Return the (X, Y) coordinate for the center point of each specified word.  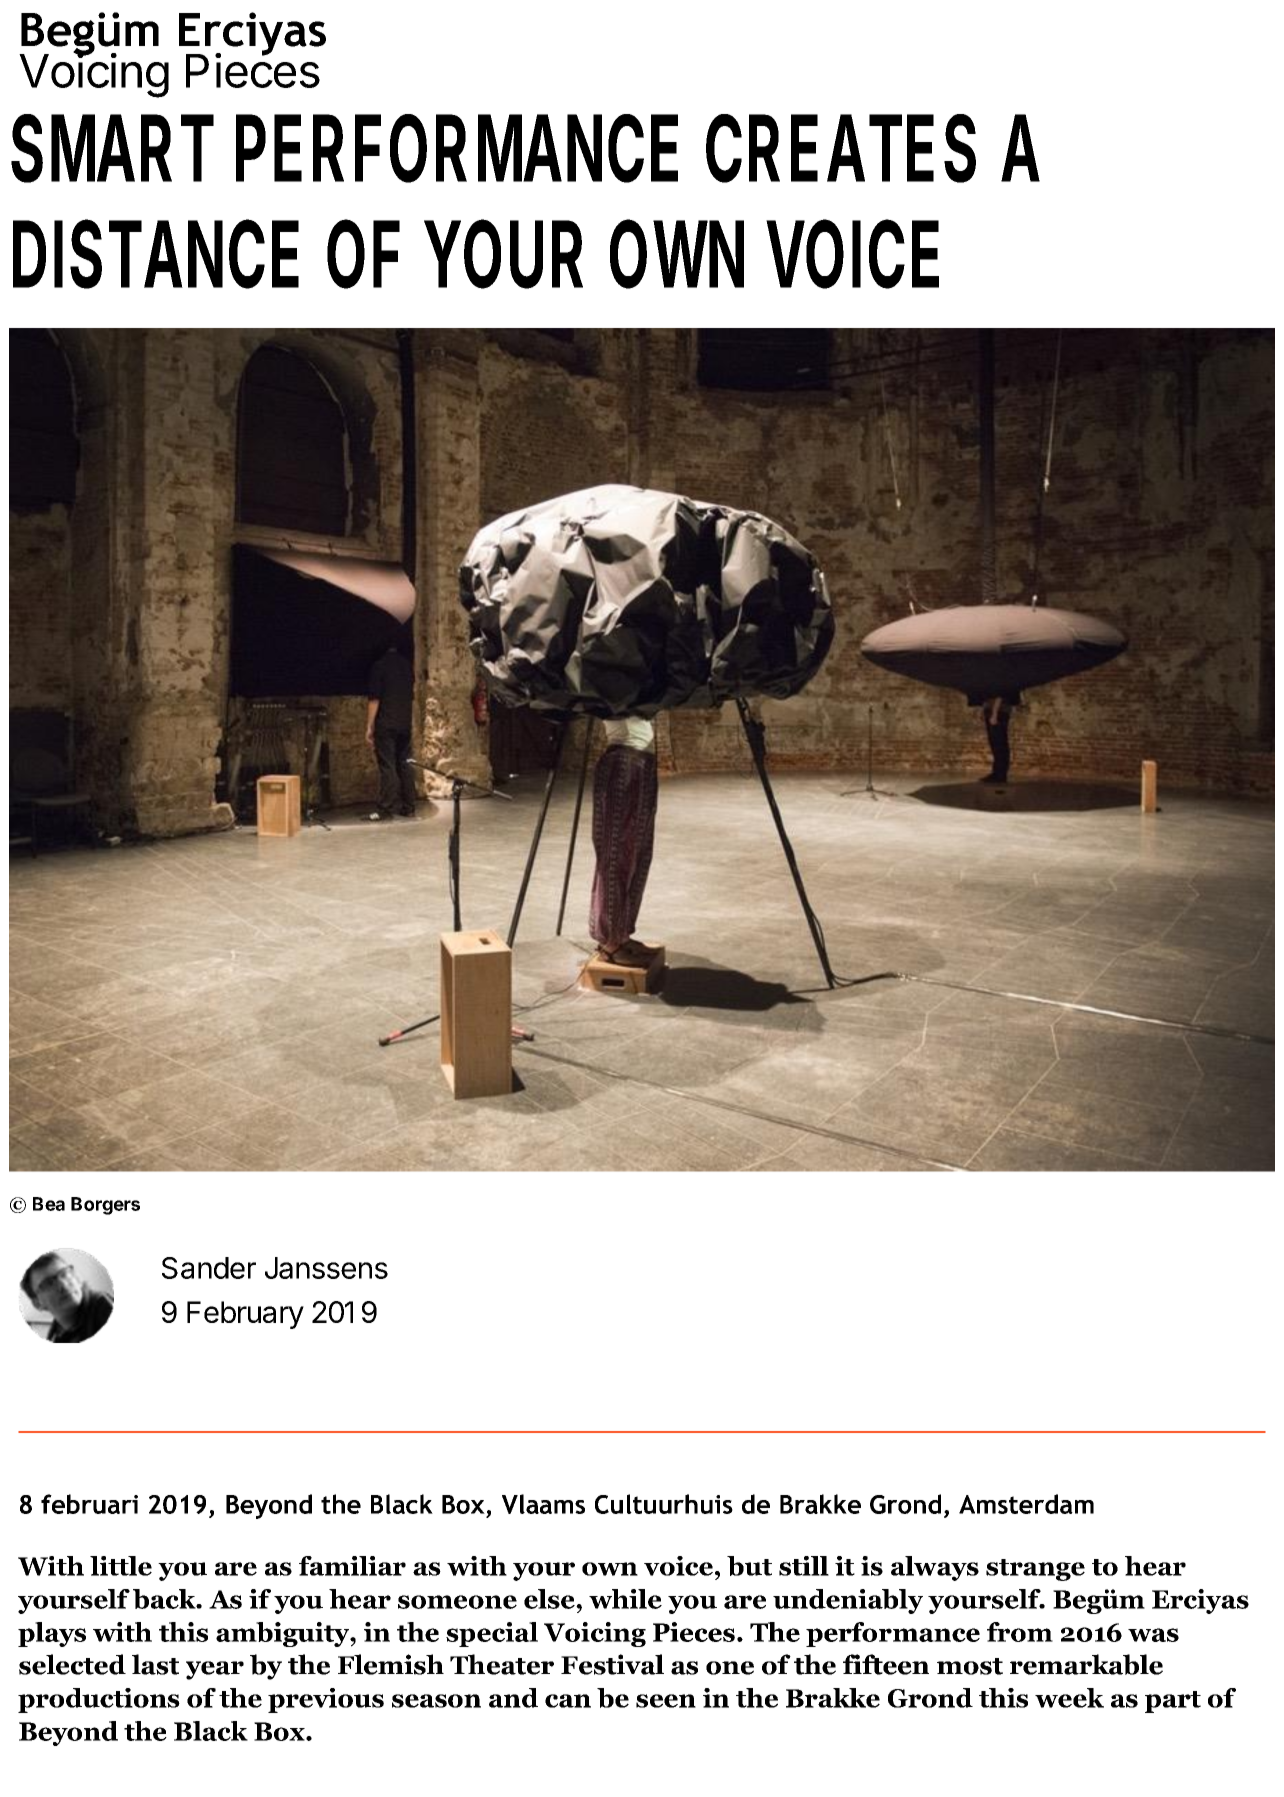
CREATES (841, 148)
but (749, 1566)
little (121, 1566)
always (935, 1568)
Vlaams (543, 1504)
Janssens (326, 1268)
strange (1035, 1570)
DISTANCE (156, 254)
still (804, 1566)
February (245, 1315)
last (155, 1664)
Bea (49, 1204)
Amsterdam (1026, 1504)
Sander (209, 1268)
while (625, 1599)
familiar (352, 1566)
